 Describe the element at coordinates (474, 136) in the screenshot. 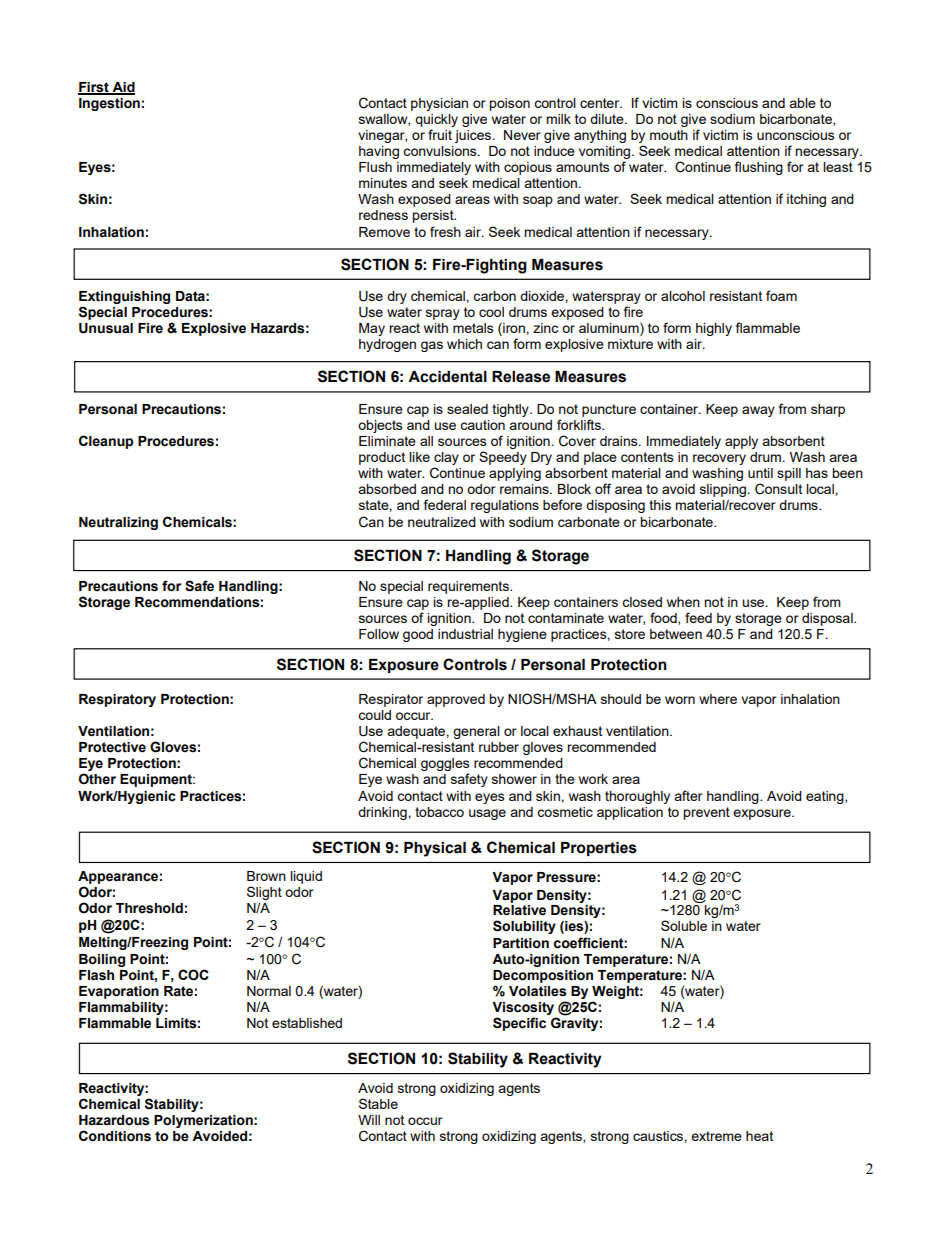

I see `juices` at that location.
